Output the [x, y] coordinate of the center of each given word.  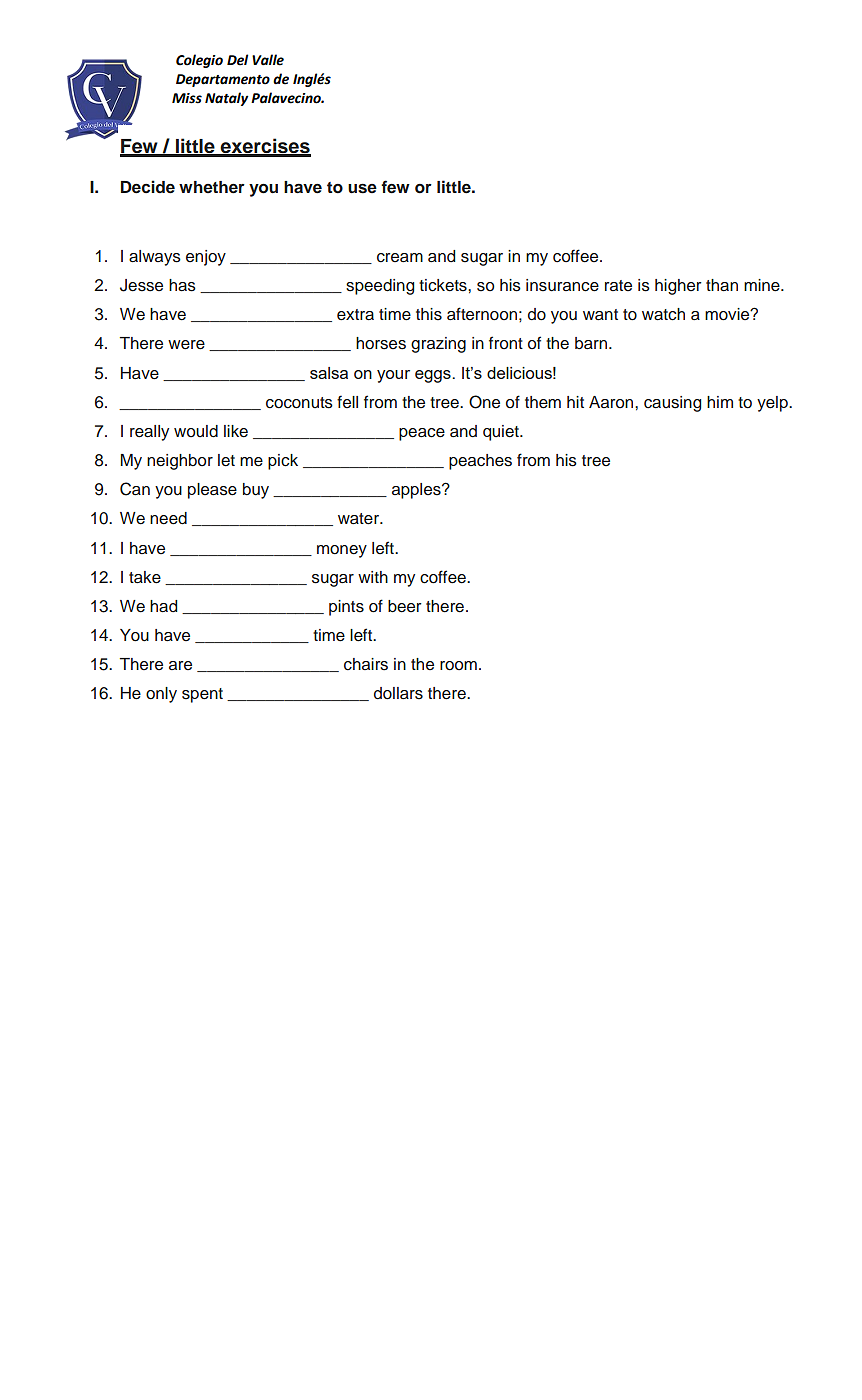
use [362, 189]
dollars [398, 693]
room [458, 666]
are [180, 665]
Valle [268, 60]
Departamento [223, 80]
